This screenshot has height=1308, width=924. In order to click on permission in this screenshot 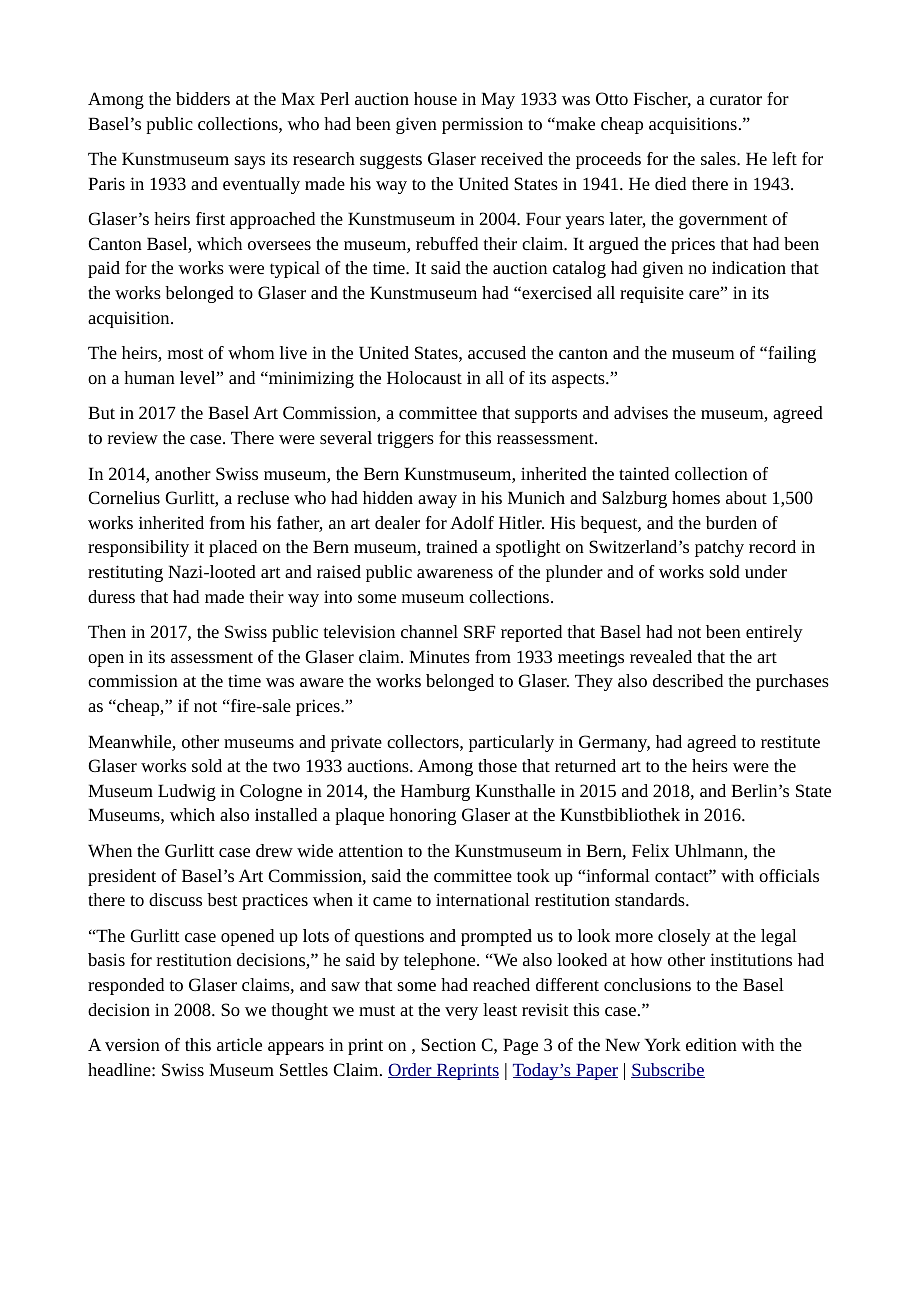, I will do `click(482, 125)`.
